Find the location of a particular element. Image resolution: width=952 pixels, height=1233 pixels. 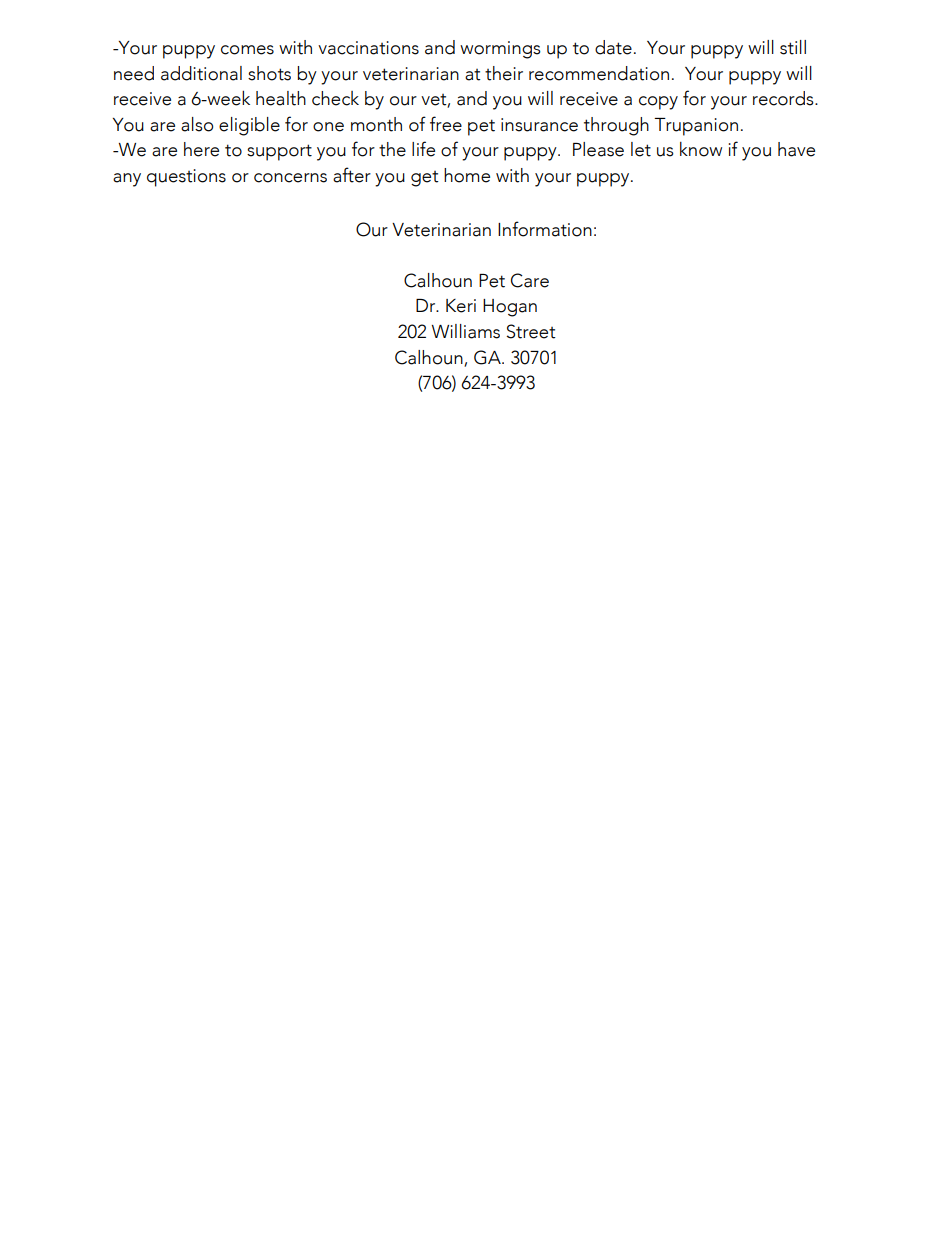

their is located at coordinates (504, 73).
